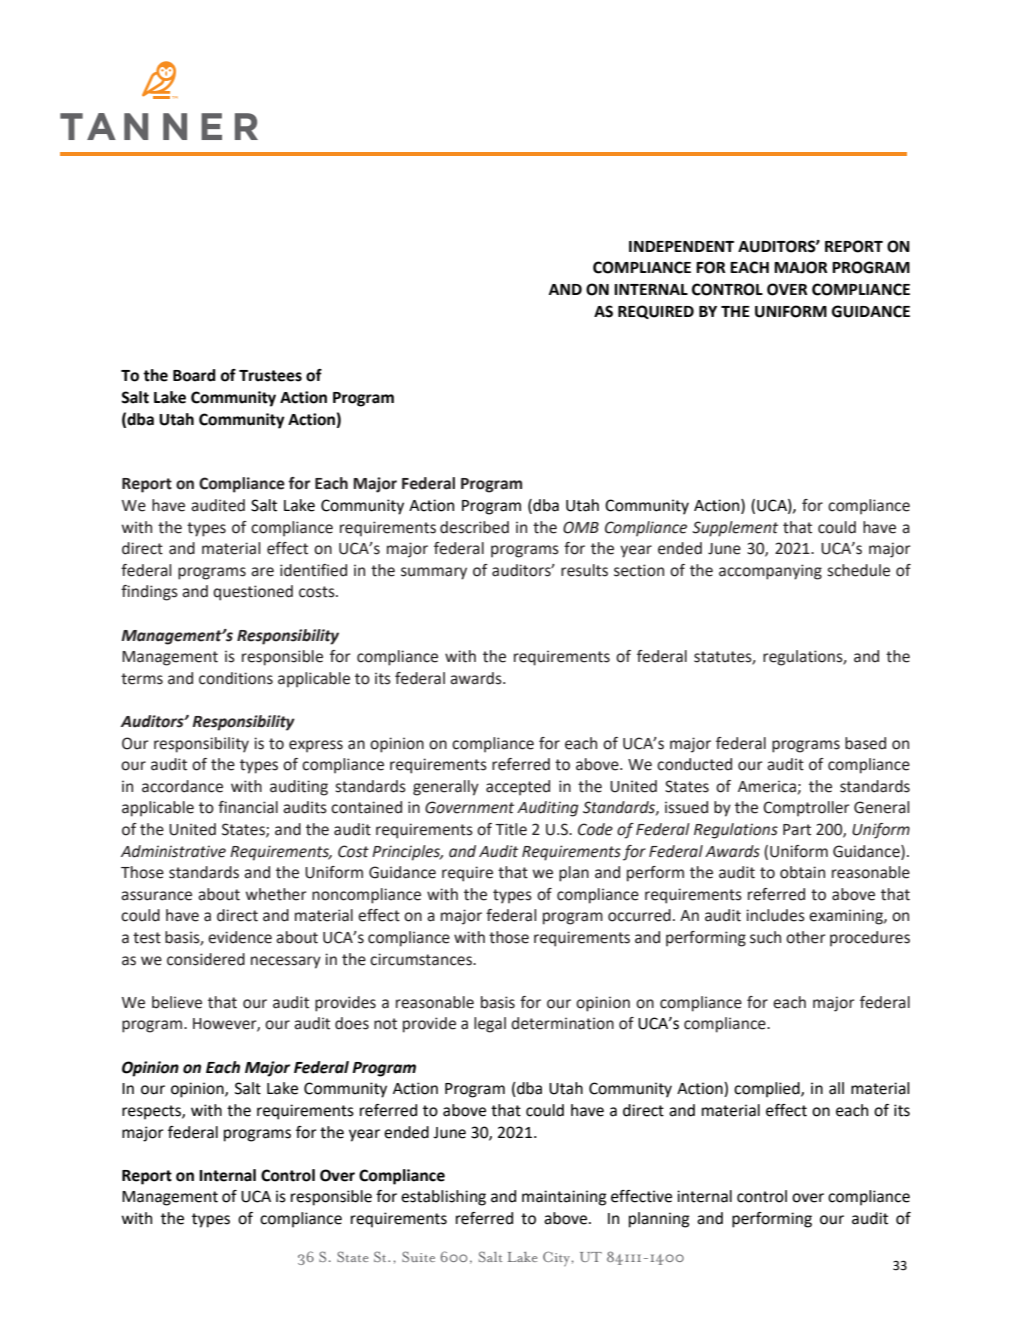  Describe the element at coordinates (681, 246) in the page. I see `INDEPENDENT` at that location.
